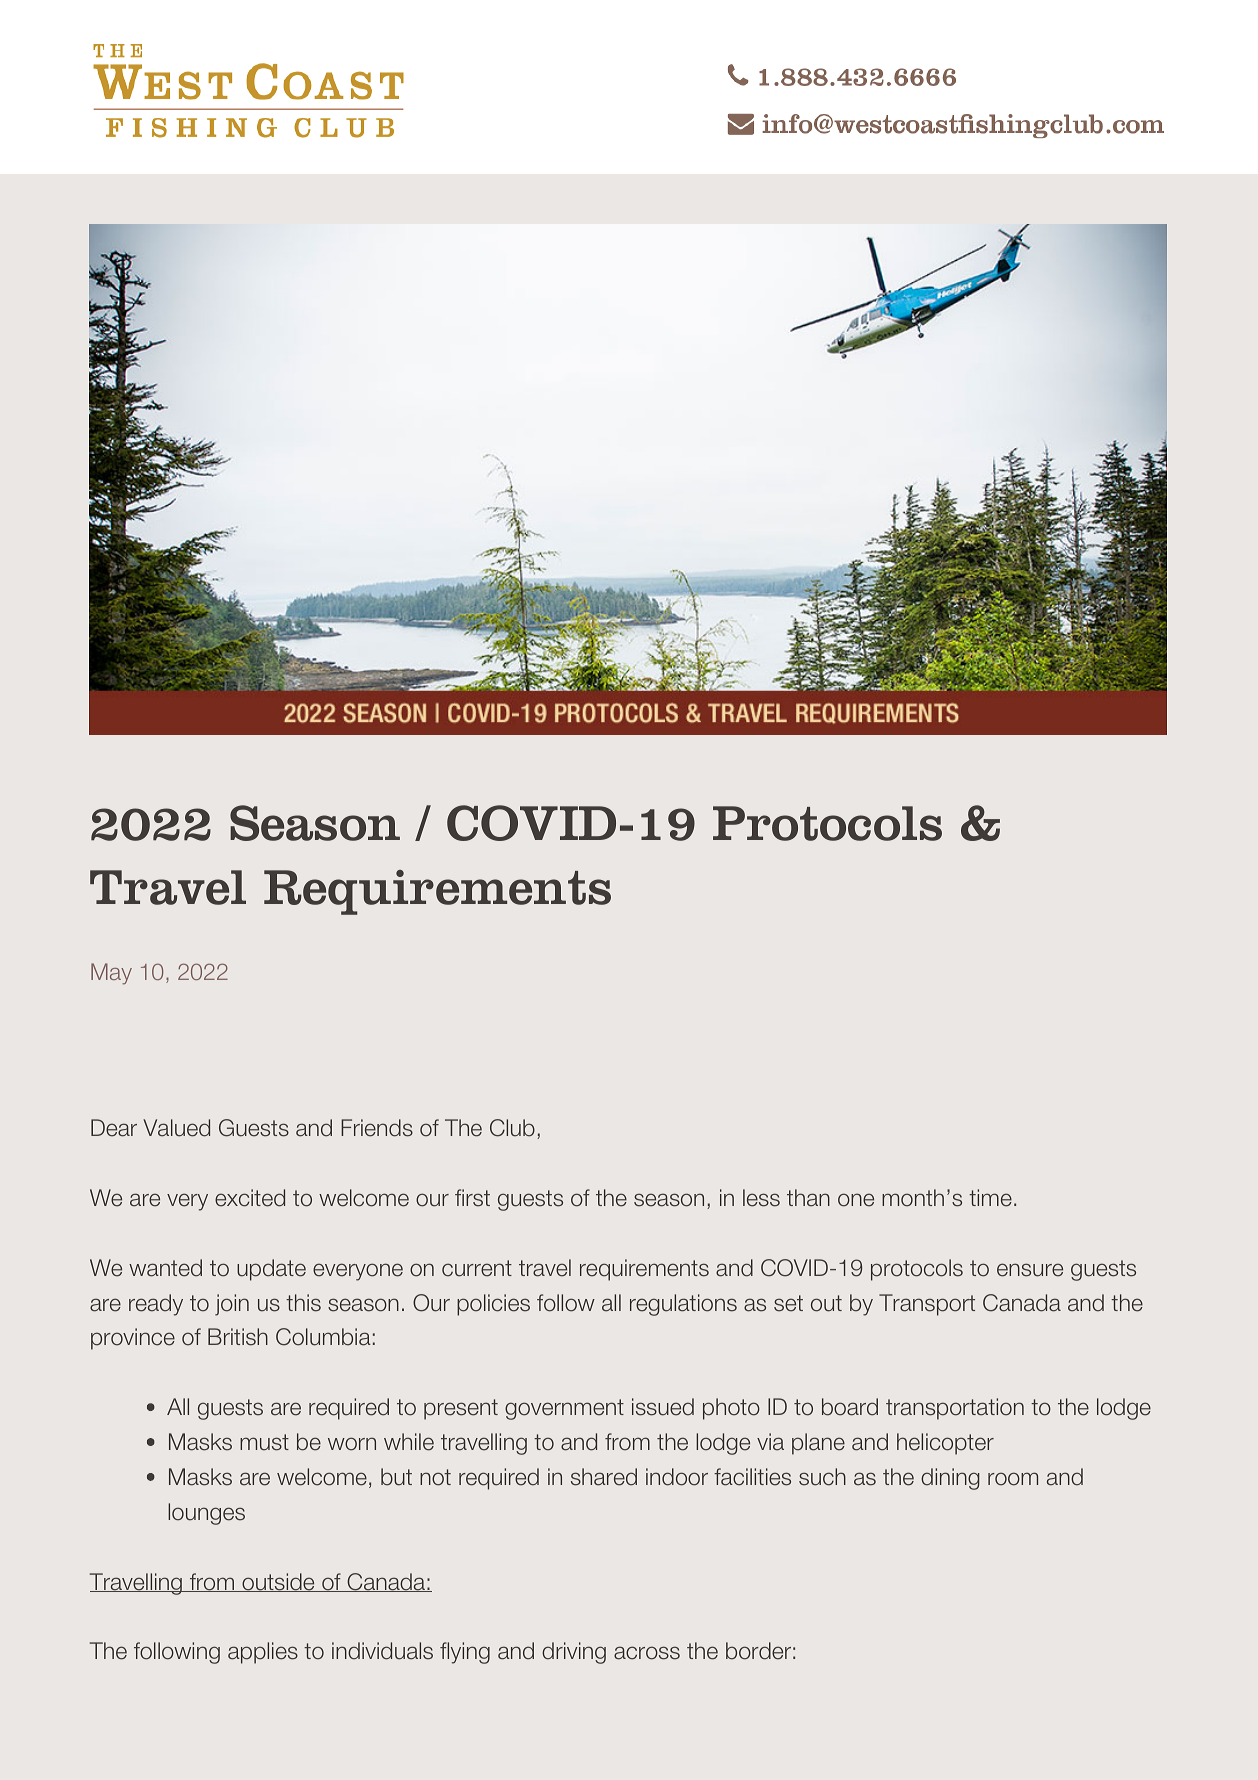 The height and width of the screenshot is (1780, 1258). What do you see at coordinates (808, 1198) in the screenshot?
I see `than` at bounding box center [808, 1198].
